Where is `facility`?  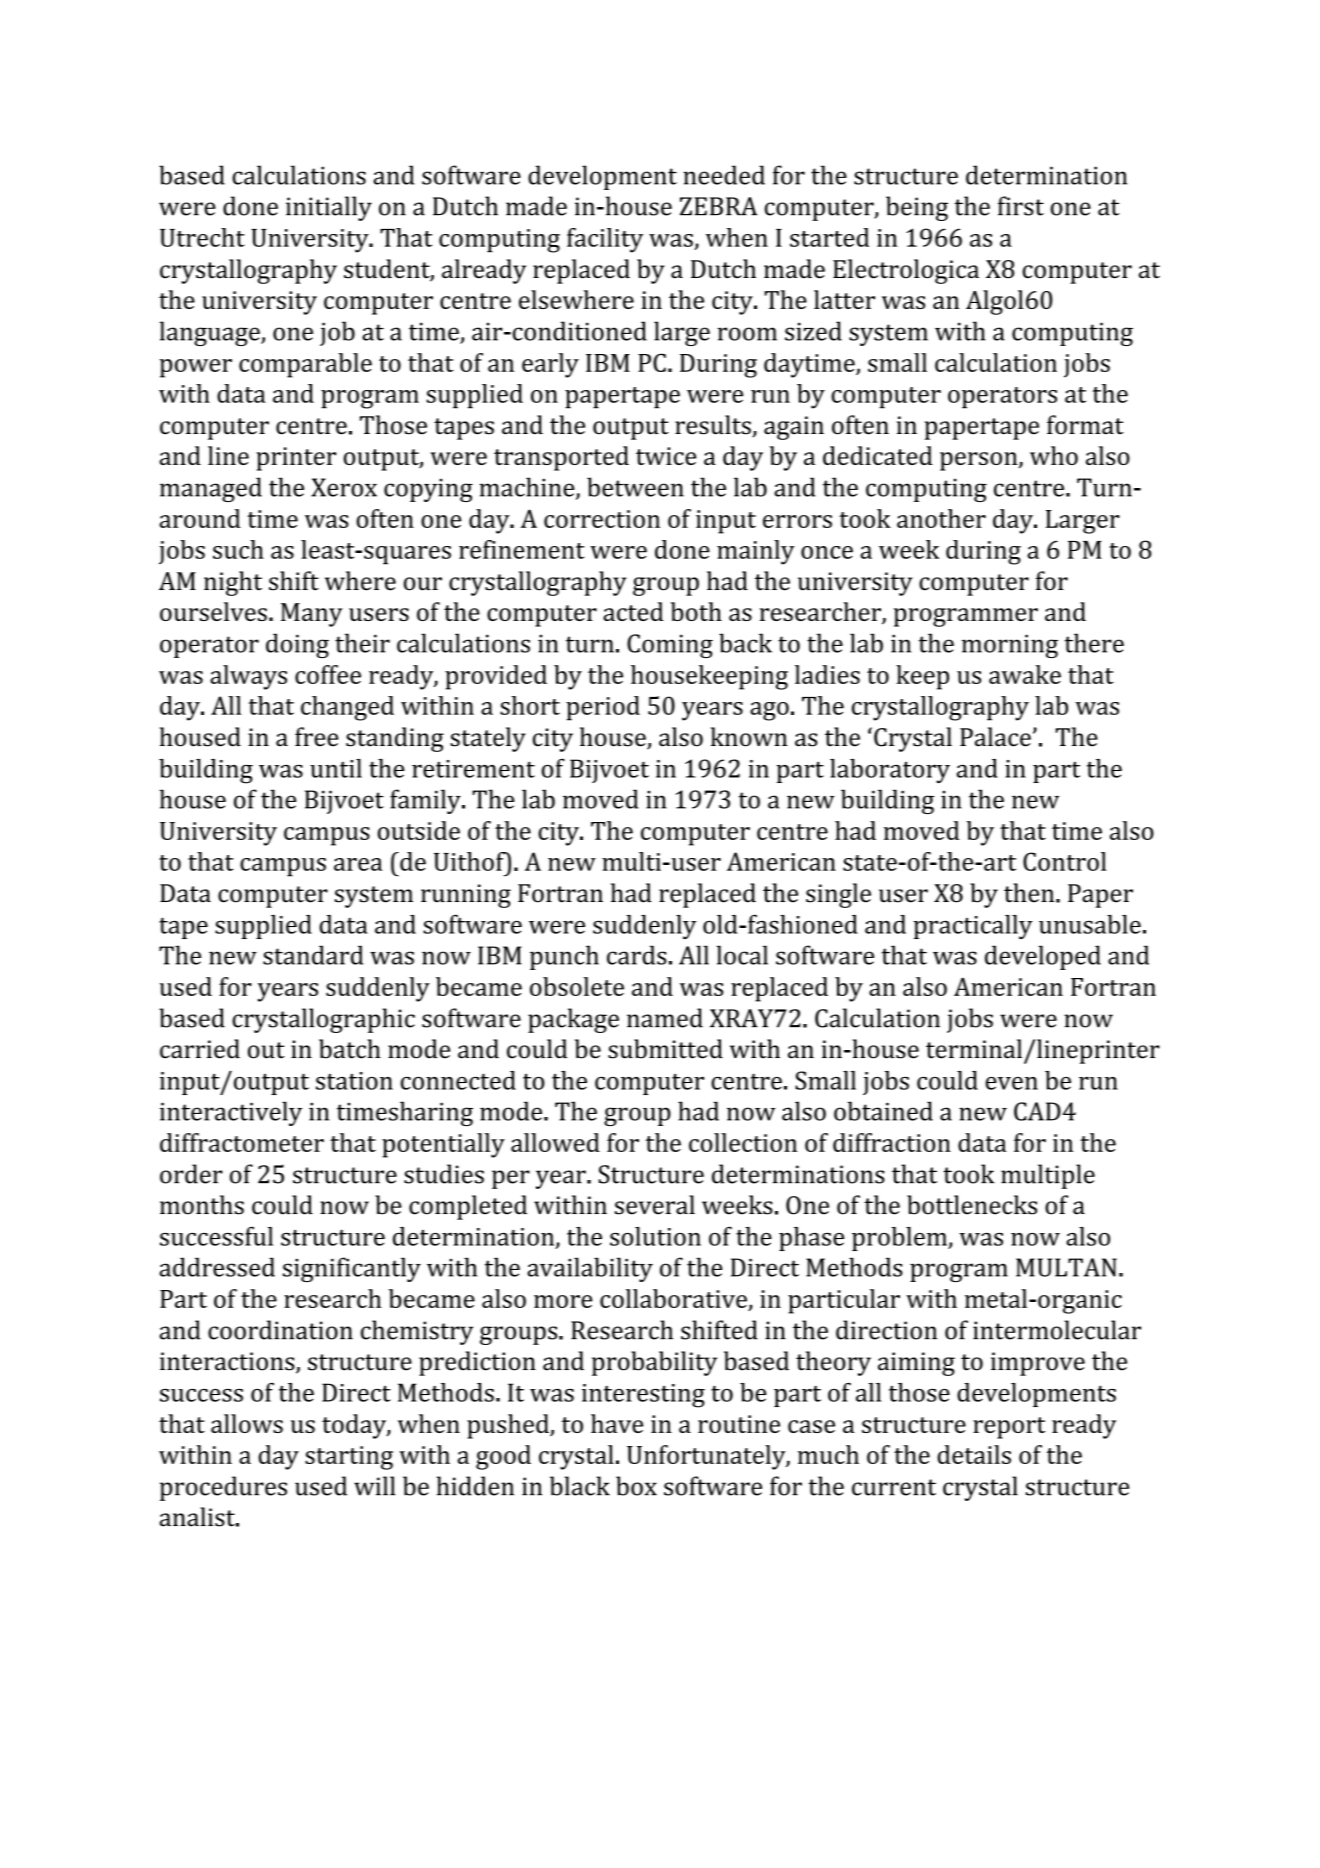
facility is located at coordinates (605, 240).
